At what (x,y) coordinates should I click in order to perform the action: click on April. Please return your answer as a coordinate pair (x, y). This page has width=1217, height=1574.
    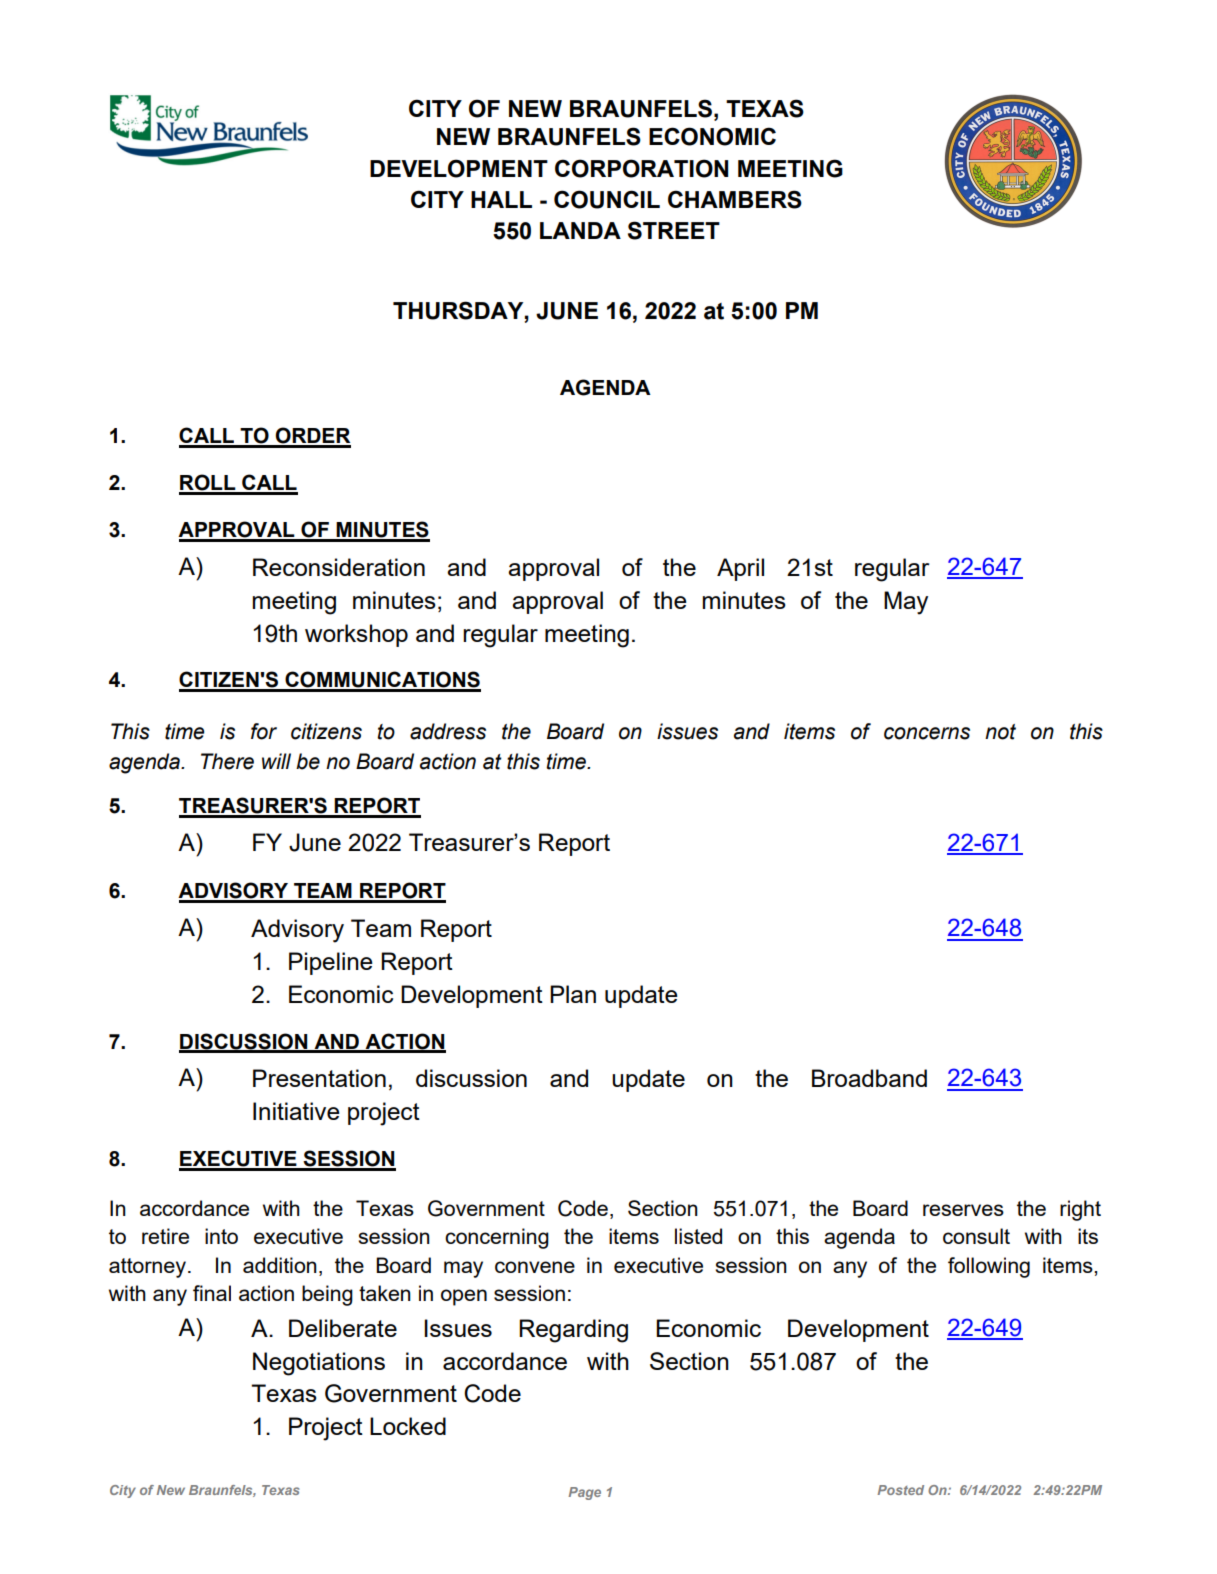
    Looking at the image, I should click on (740, 569).
